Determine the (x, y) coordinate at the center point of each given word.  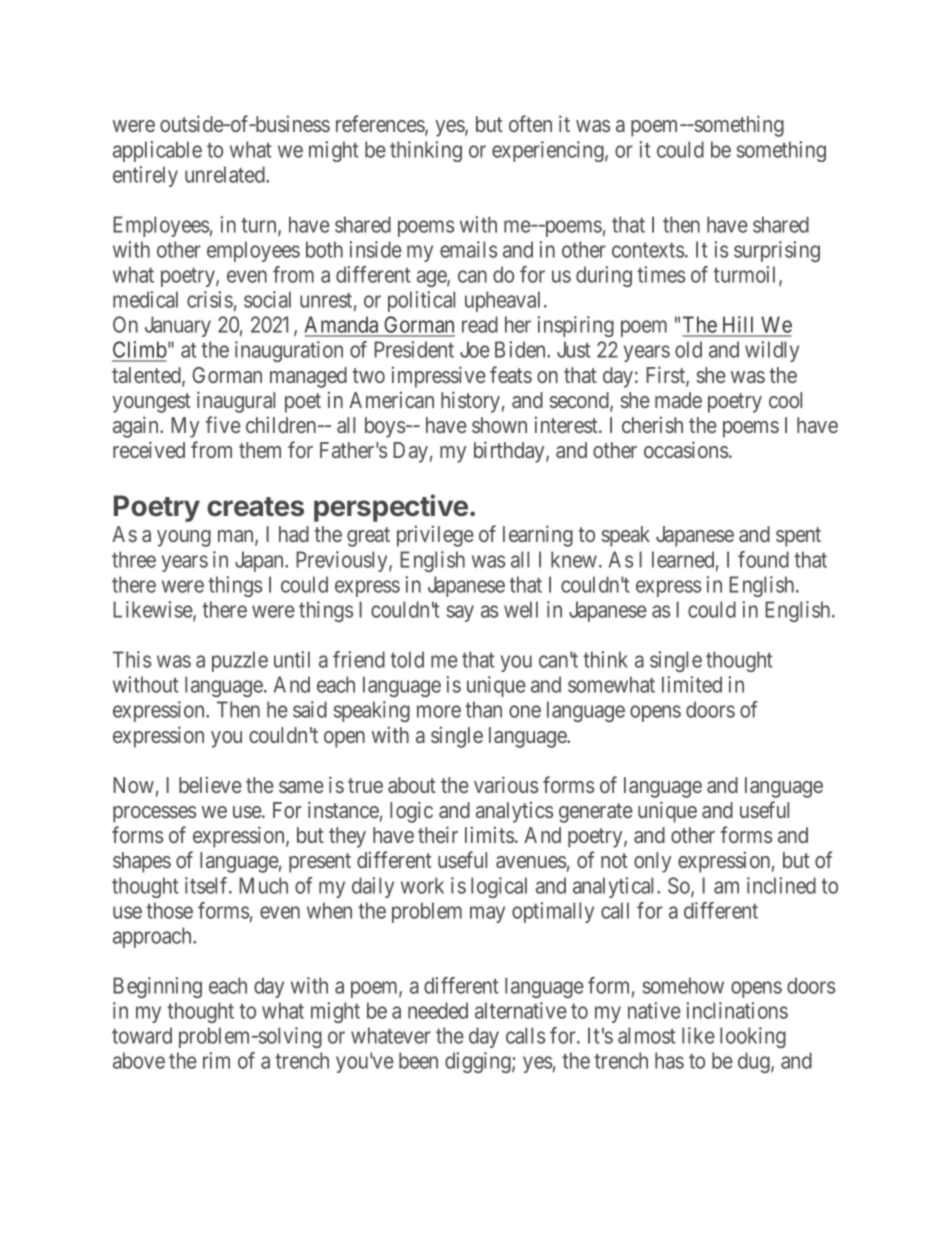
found (763, 559)
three (134, 559)
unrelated (226, 174)
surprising (777, 251)
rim (216, 1060)
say (460, 613)
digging (479, 1062)
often (530, 123)
